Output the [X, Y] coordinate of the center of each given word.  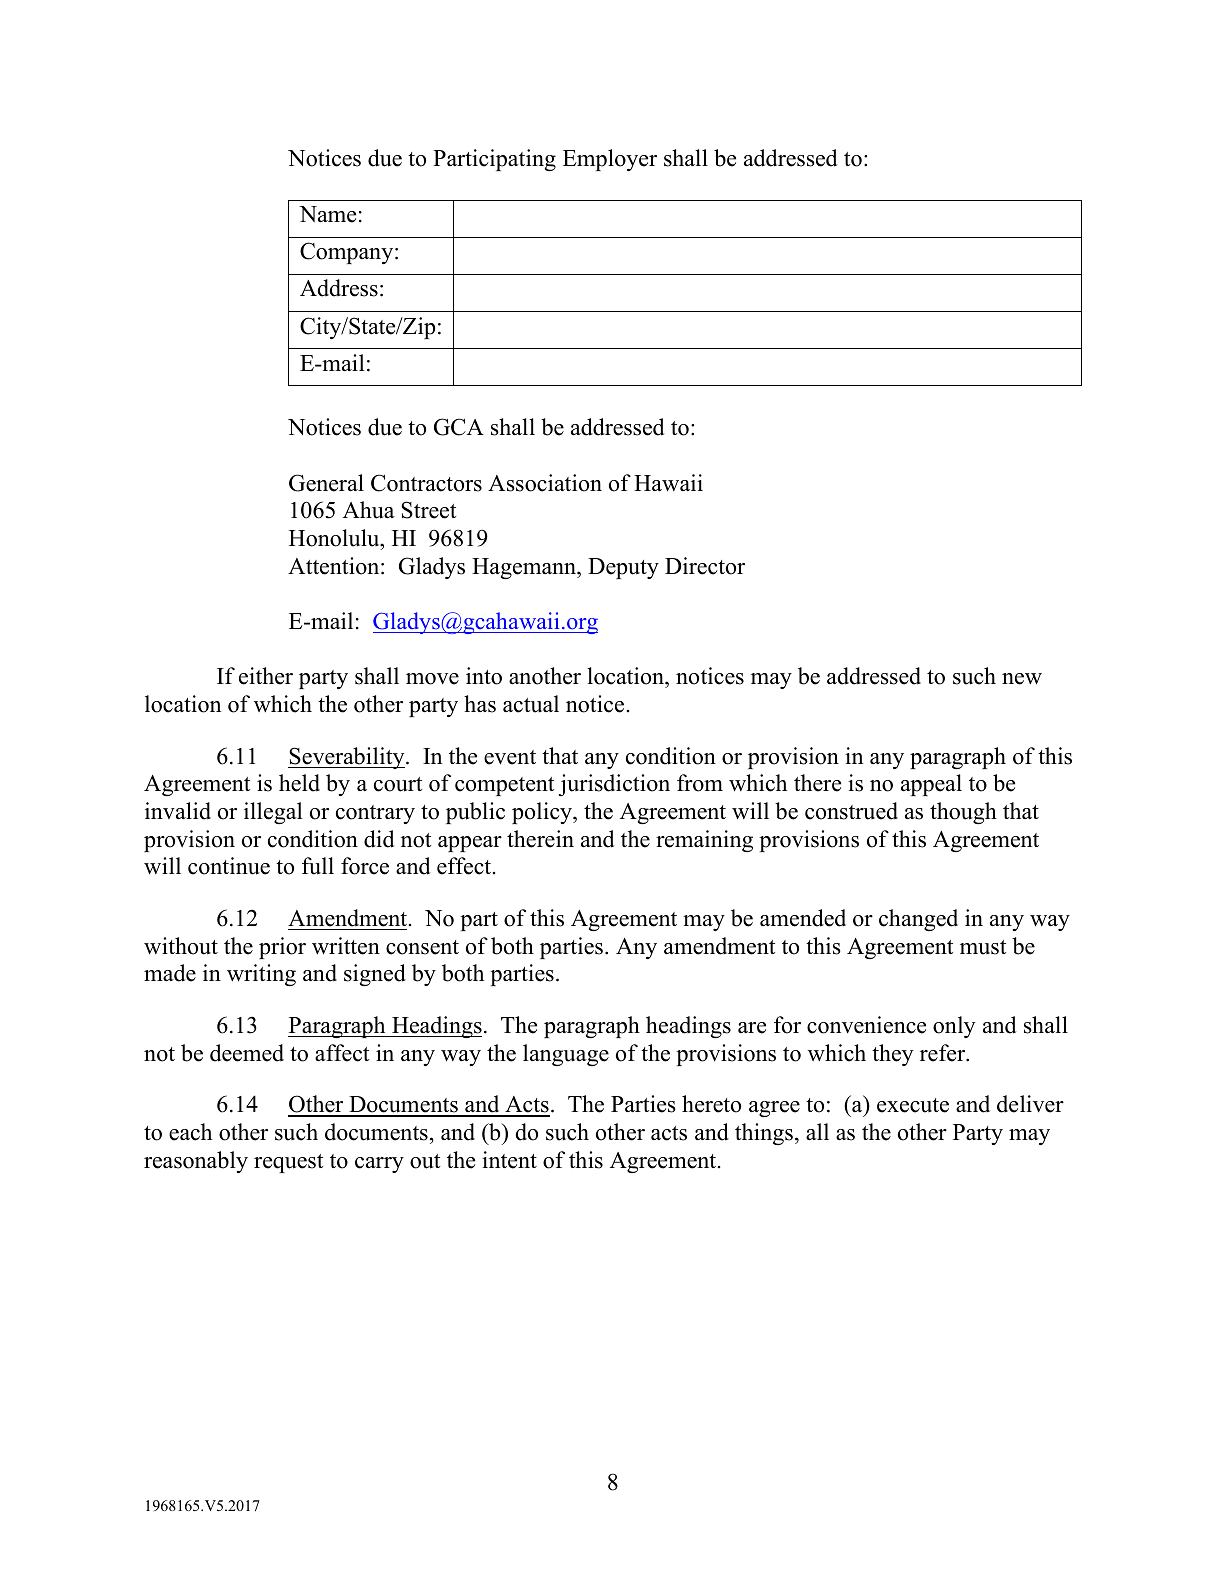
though [963, 813]
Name [327, 214]
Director [705, 566]
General [326, 483]
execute [913, 1105]
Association [545, 483]
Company [348, 253]
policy [543, 813]
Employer [610, 160]
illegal [273, 813]
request [288, 1163]
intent [509, 1160]
